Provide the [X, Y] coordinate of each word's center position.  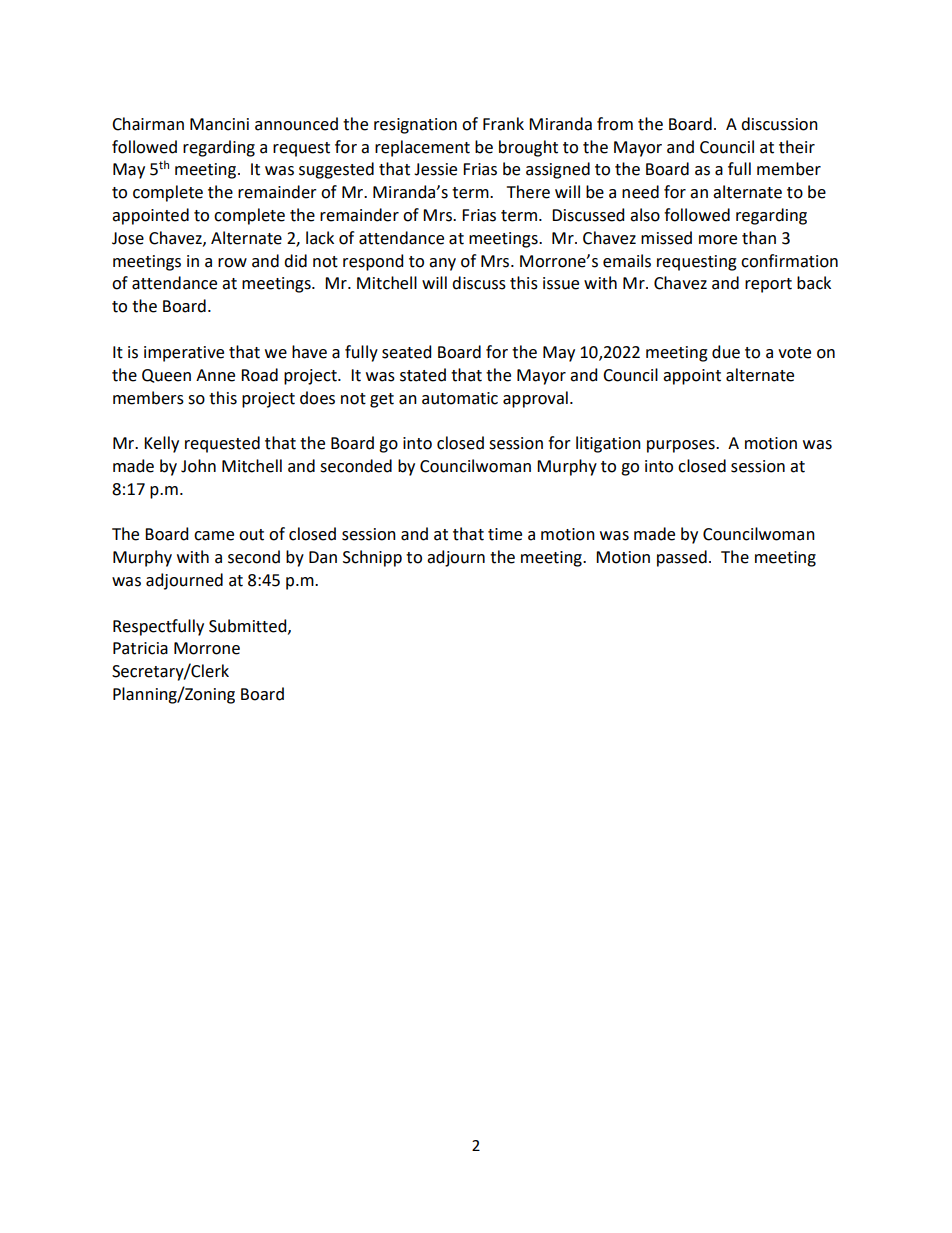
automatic [460, 398]
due [726, 352]
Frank [503, 124]
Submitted [249, 626]
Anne [215, 375]
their [797, 147]
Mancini [219, 124]
